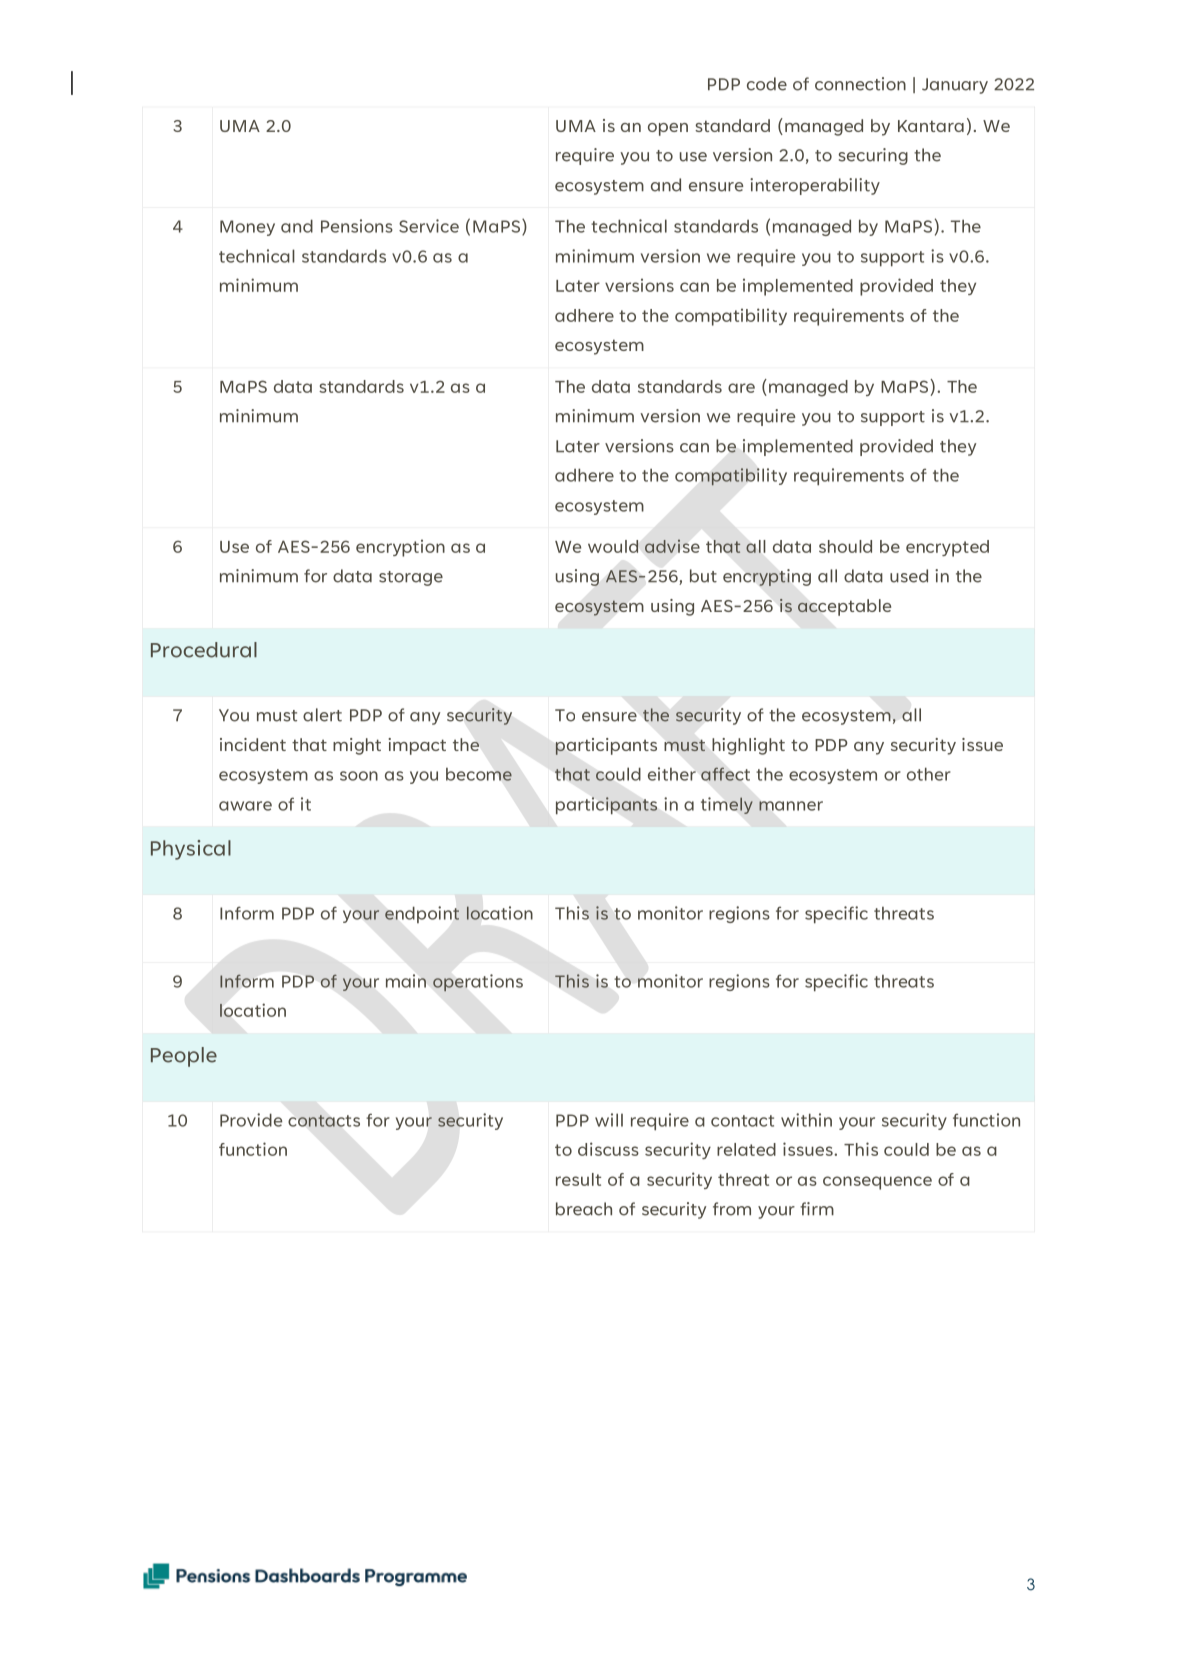 The image size is (1177, 1664). Describe the element at coordinates (578, 1179) in the screenshot. I see `result` at that location.
